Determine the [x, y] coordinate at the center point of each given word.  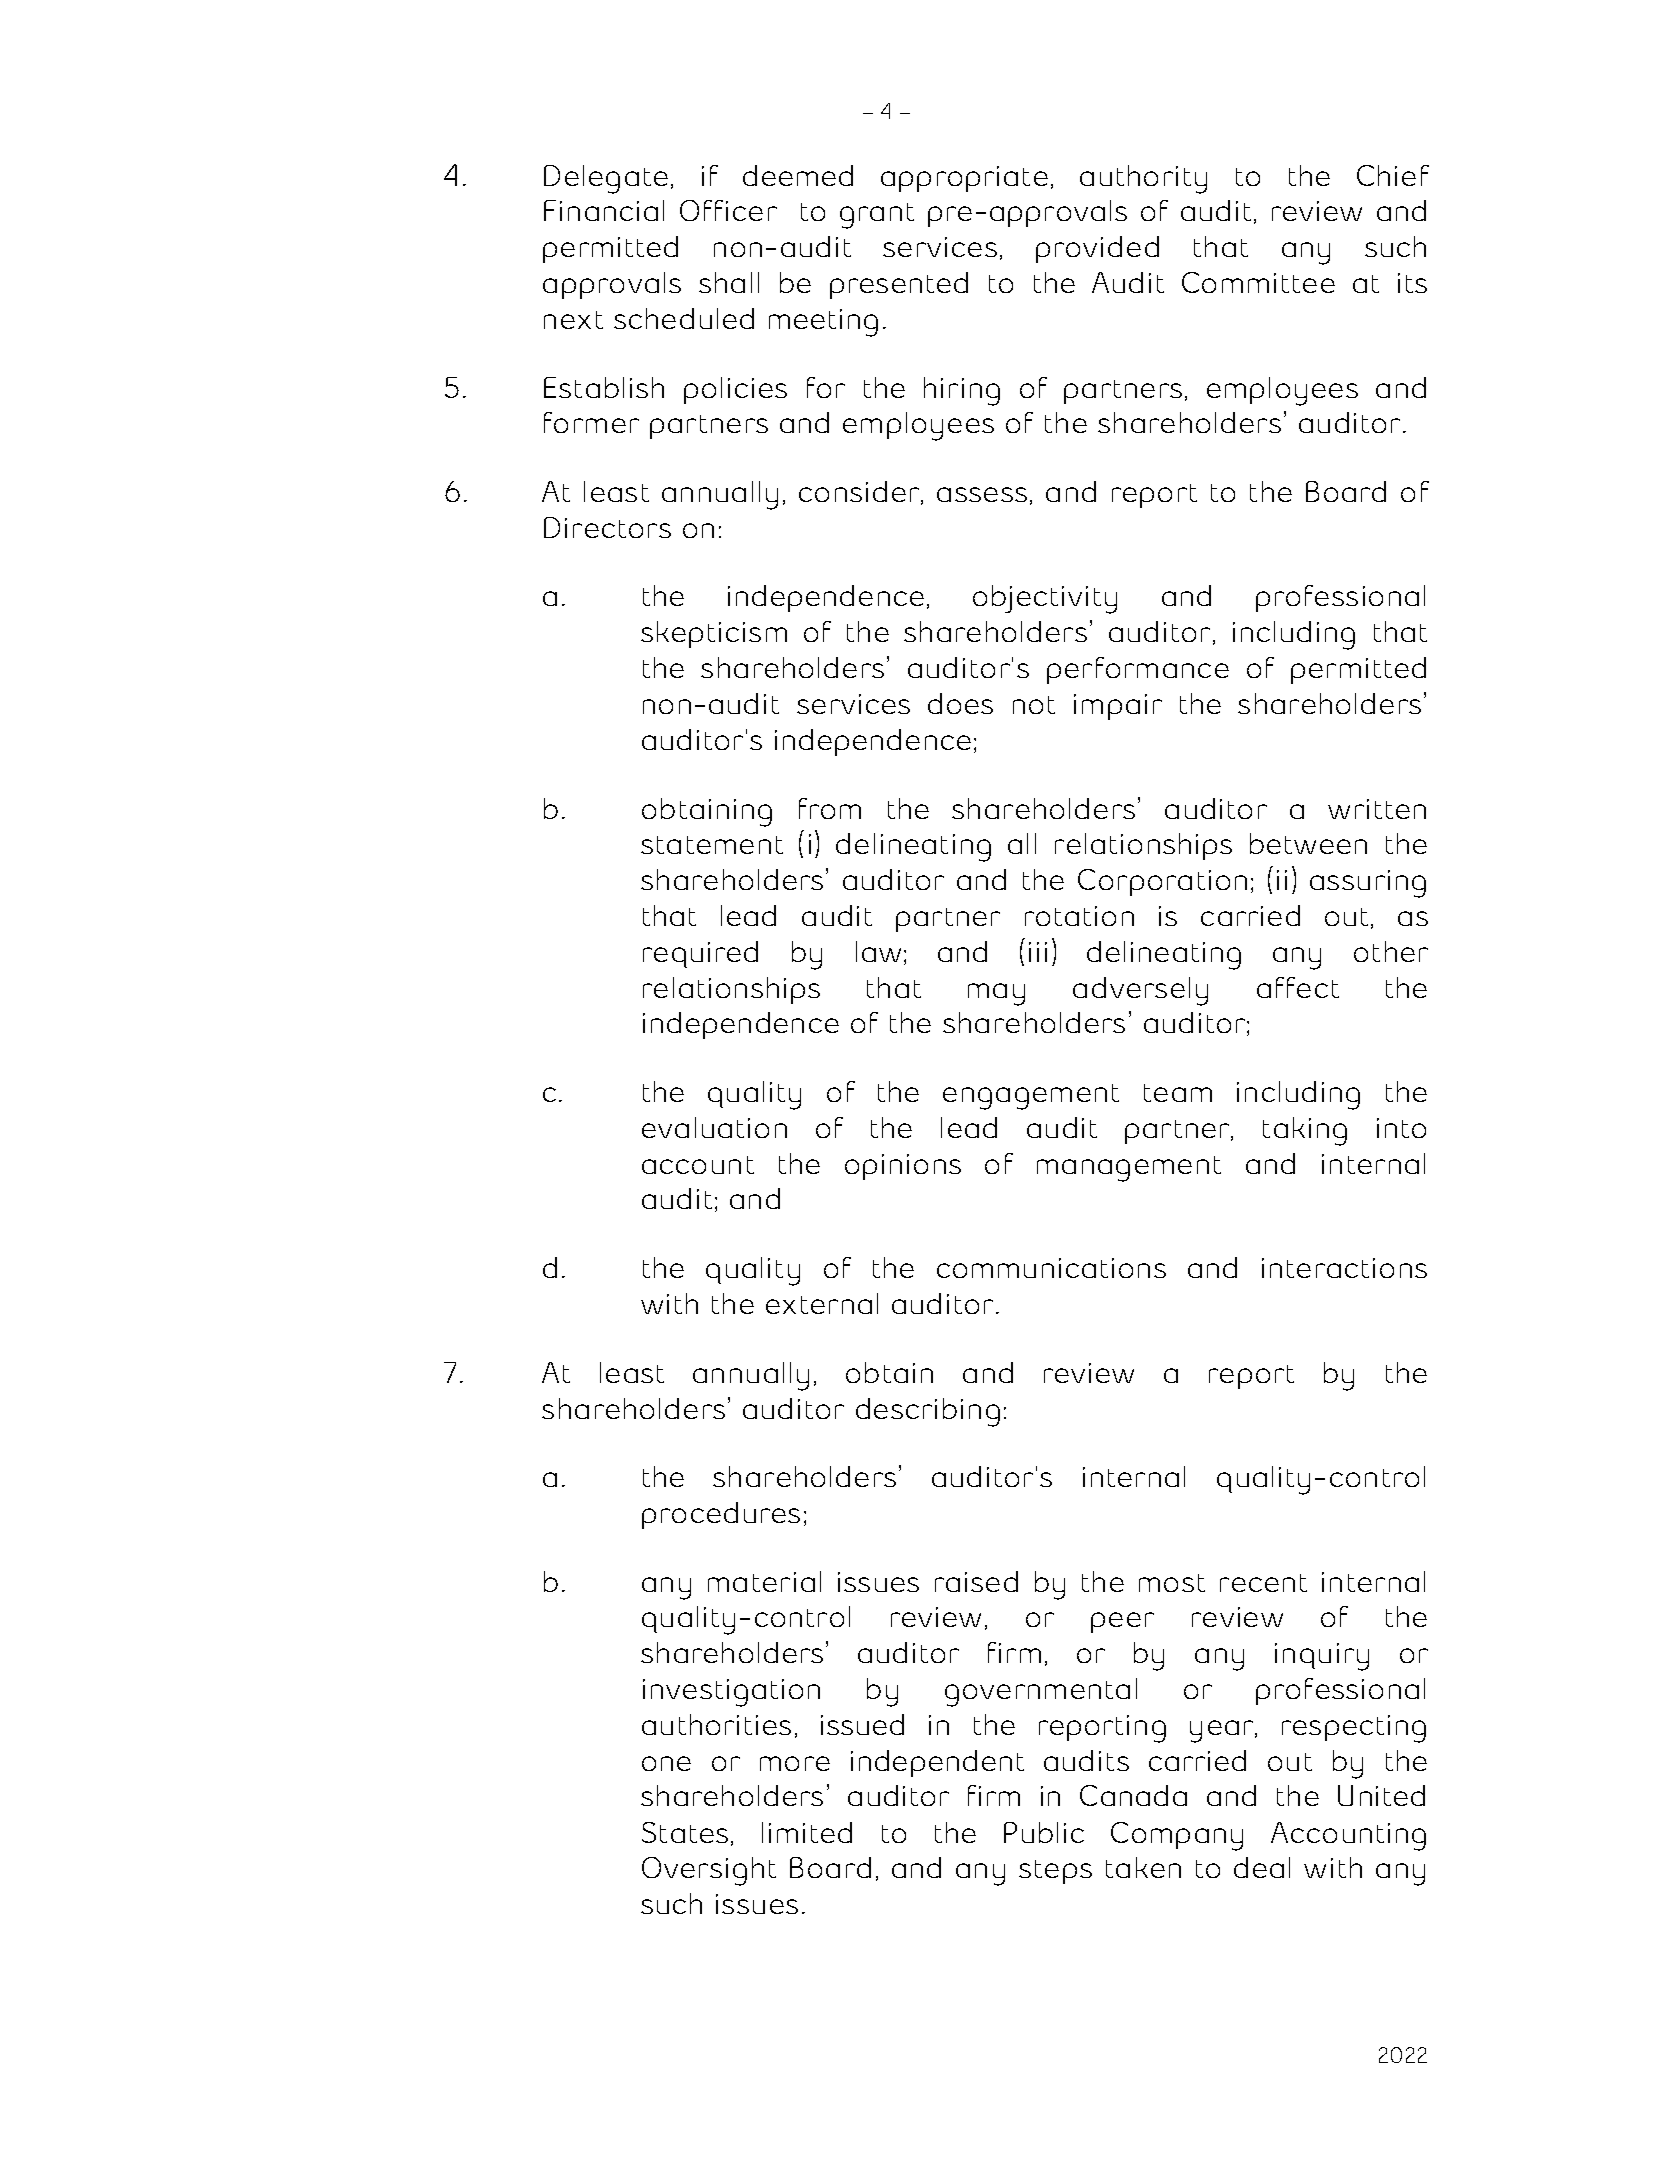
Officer [728, 210]
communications [1051, 1268]
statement [712, 845]
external [822, 1303]
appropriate [964, 179]
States [685, 1832]
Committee [1258, 282]
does [960, 703]
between [1308, 843]
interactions [1344, 1268]
